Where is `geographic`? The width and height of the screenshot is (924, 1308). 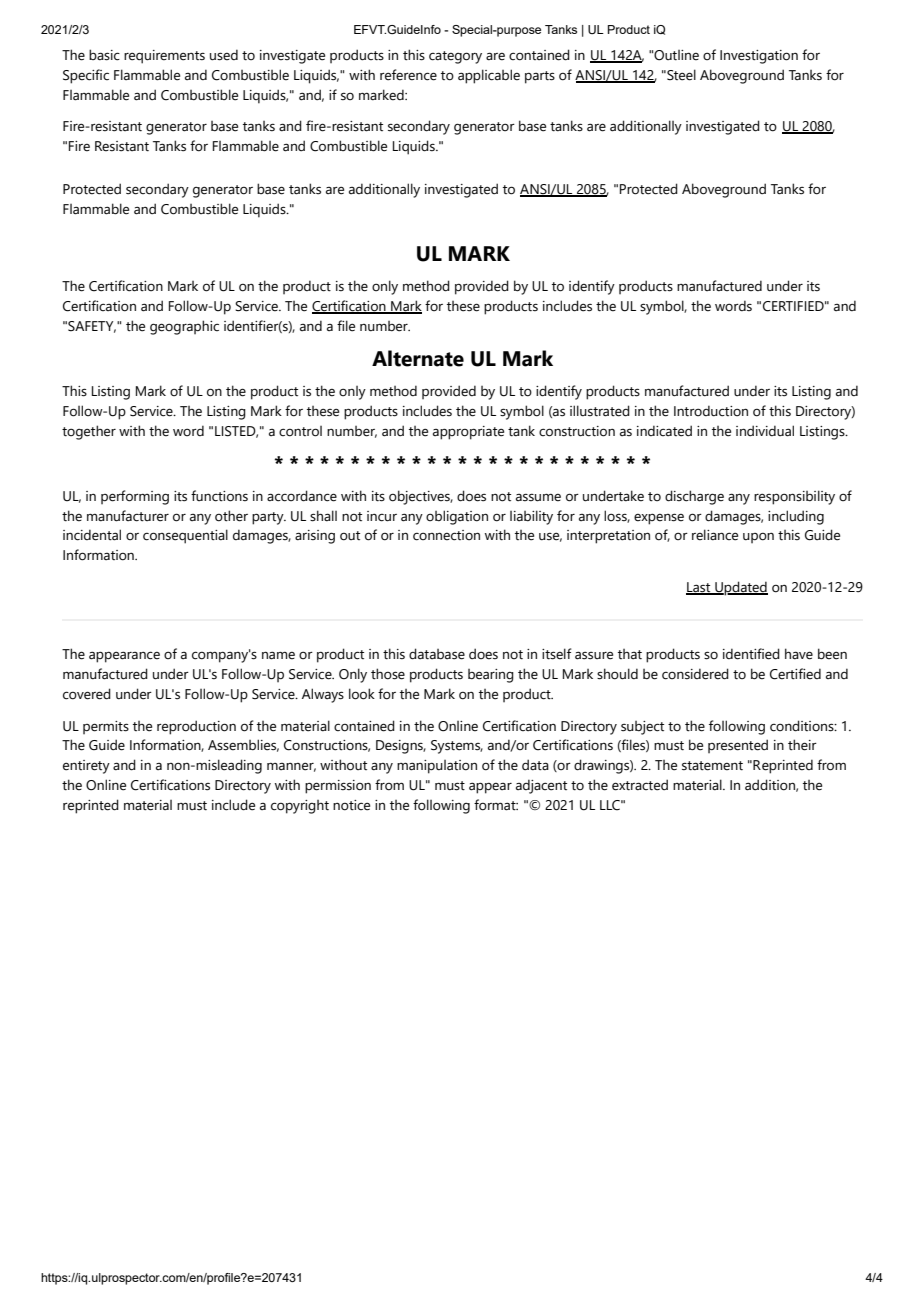 geographic is located at coordinates (184, 327).
